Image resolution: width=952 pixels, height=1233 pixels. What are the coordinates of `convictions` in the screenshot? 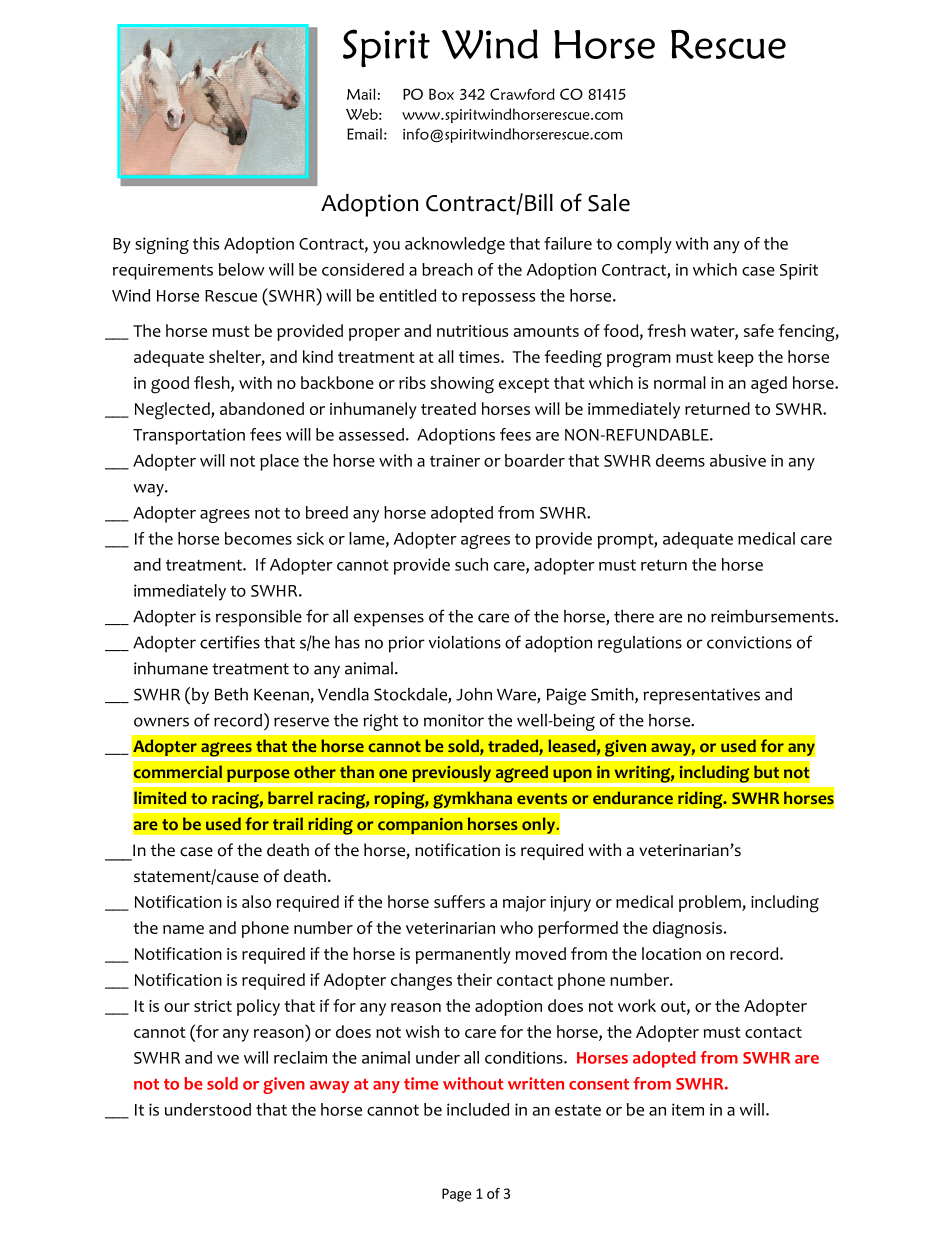 It's located at (749, 642).
